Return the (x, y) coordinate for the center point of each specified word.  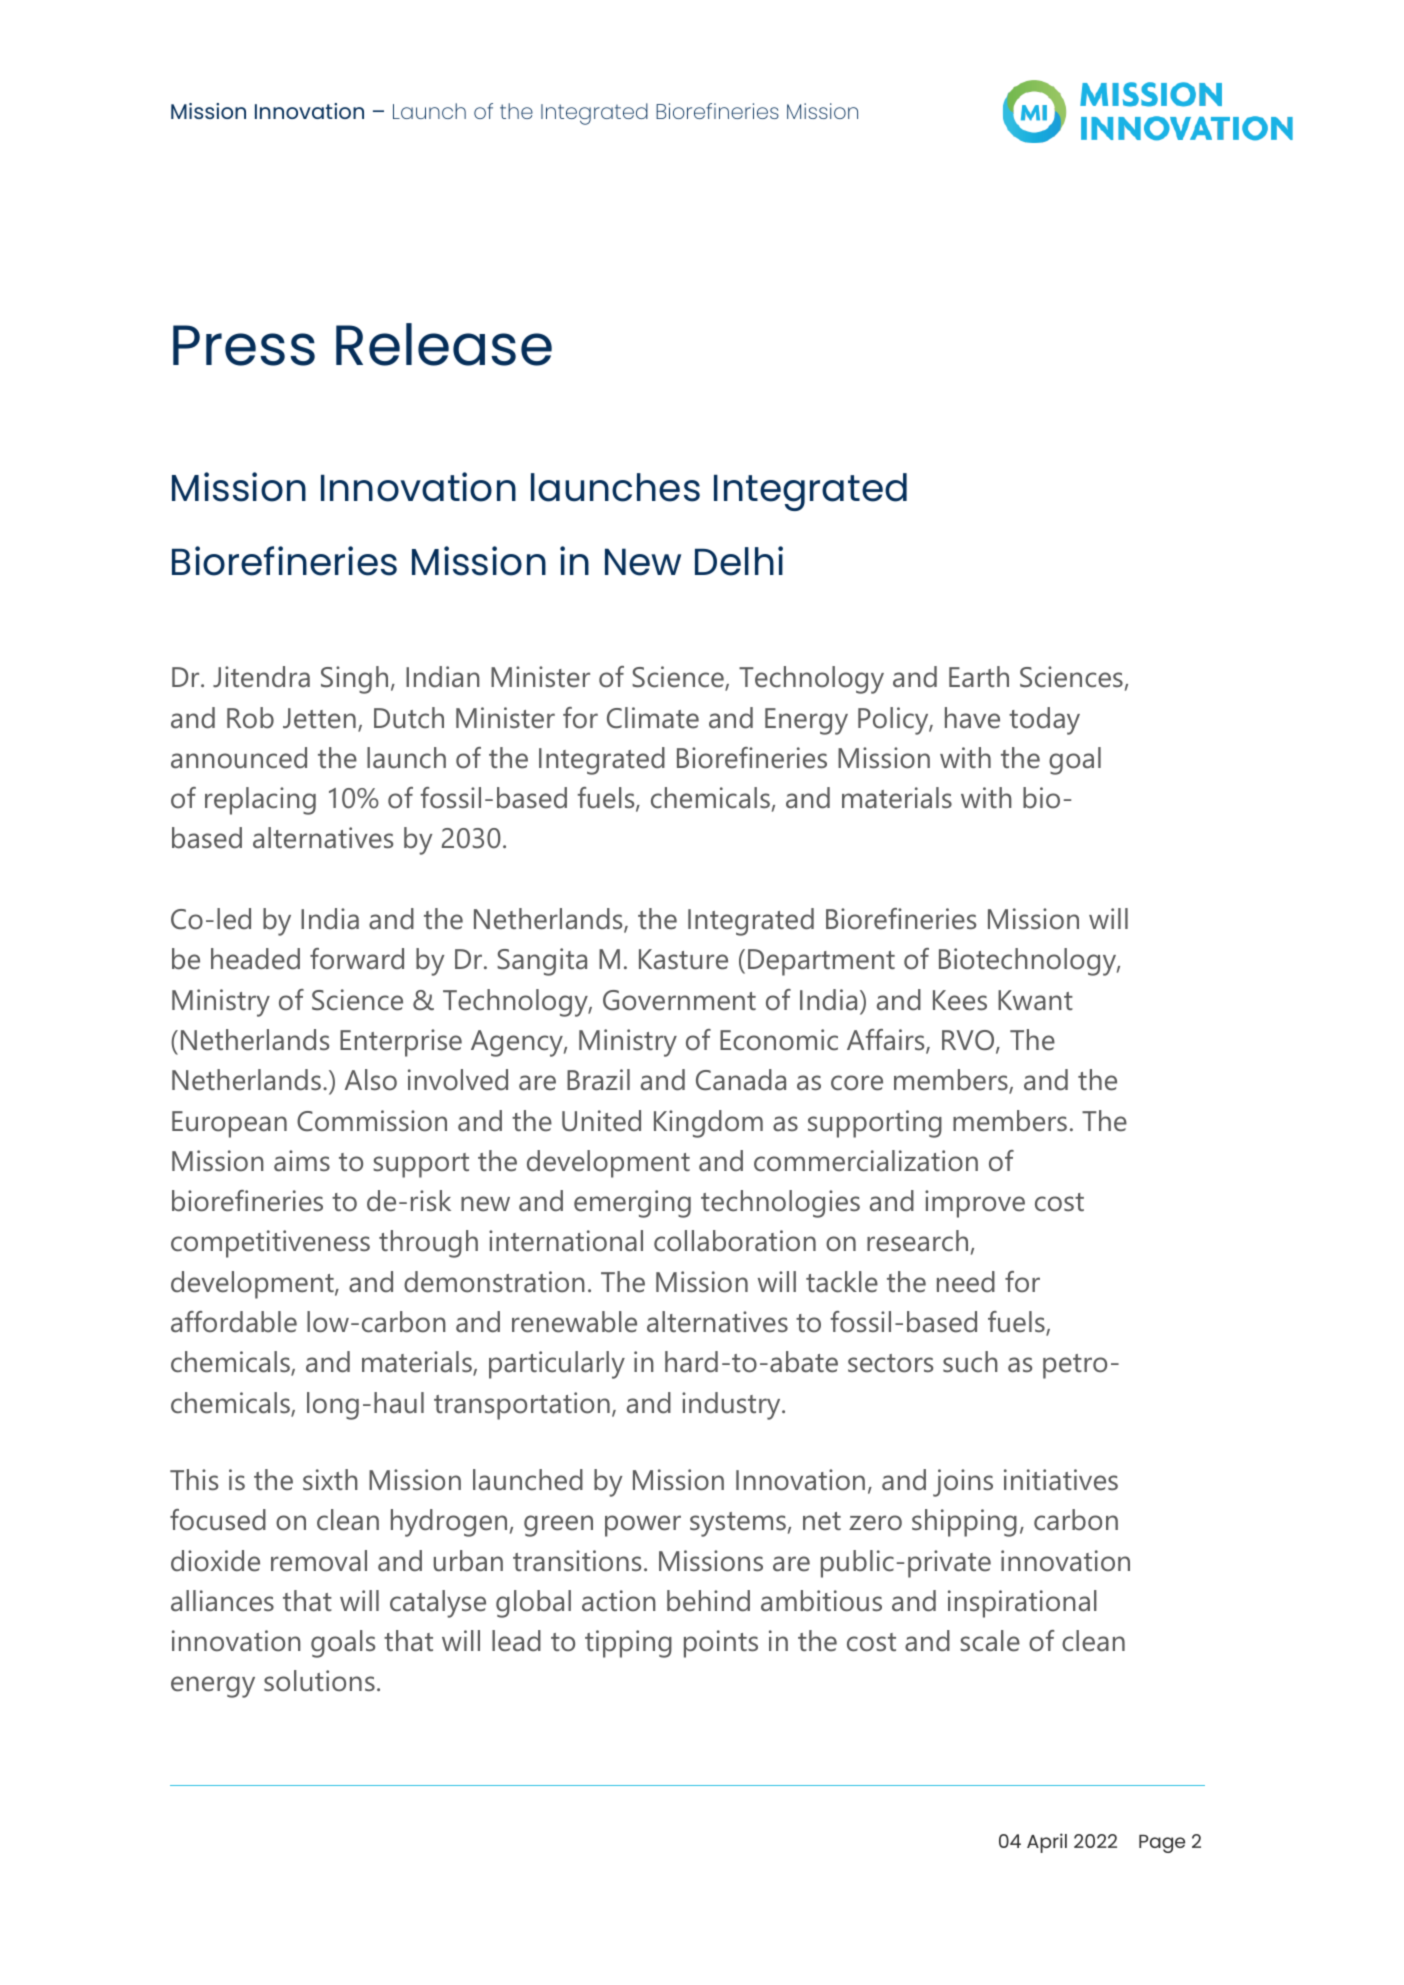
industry (732, 1406)
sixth (330, 1479)
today (1044, 721)
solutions (319, 1681)
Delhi (739, 561)
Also (371, 1080)
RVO (969, 1041)
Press (244, 345)
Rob (250, 718)
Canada (741, 1080)
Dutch (409, 718)
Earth (979, 677)
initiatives (1061, 1480)
